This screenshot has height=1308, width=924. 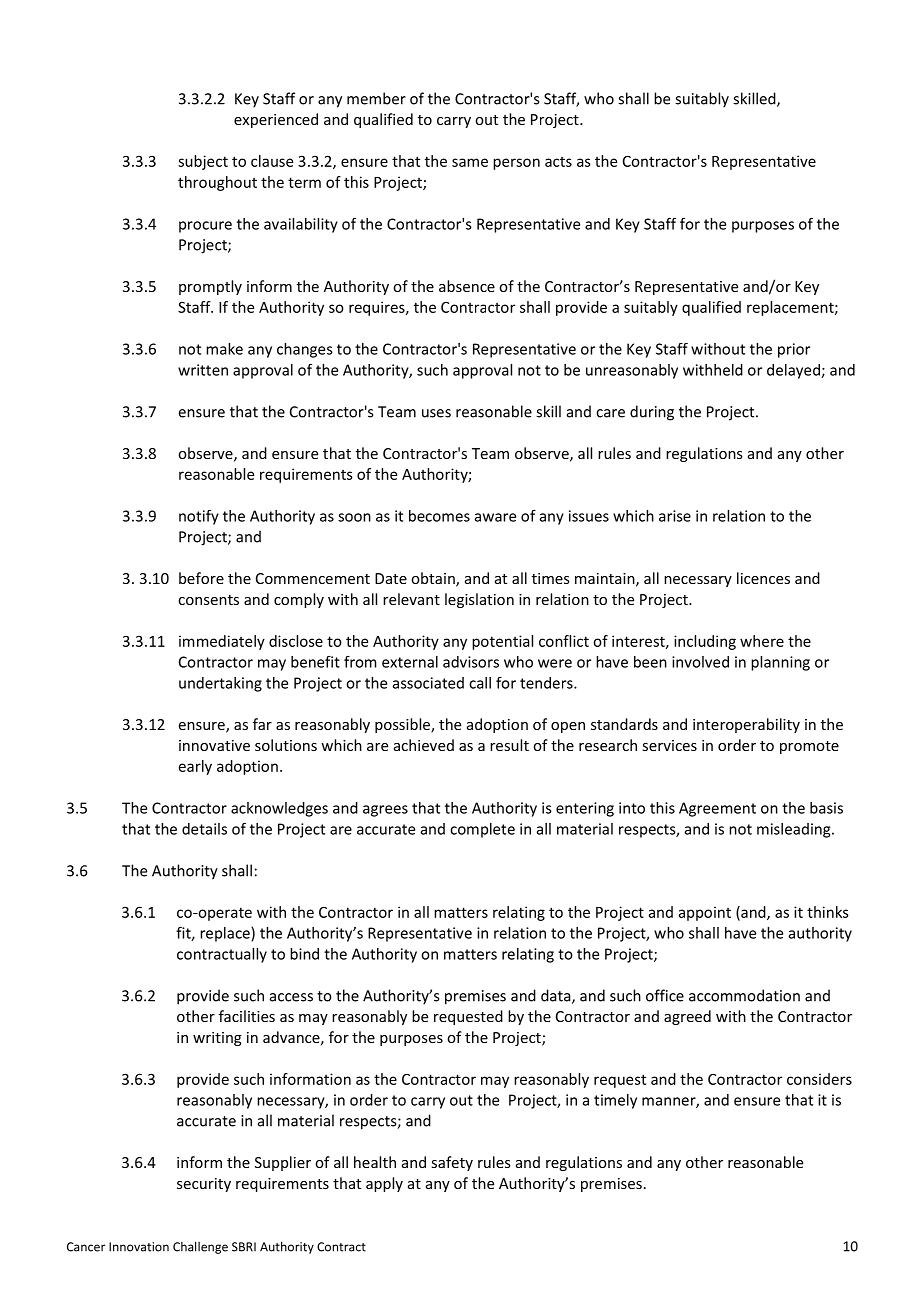 I want to click on details, so click(x=204, y=829).
